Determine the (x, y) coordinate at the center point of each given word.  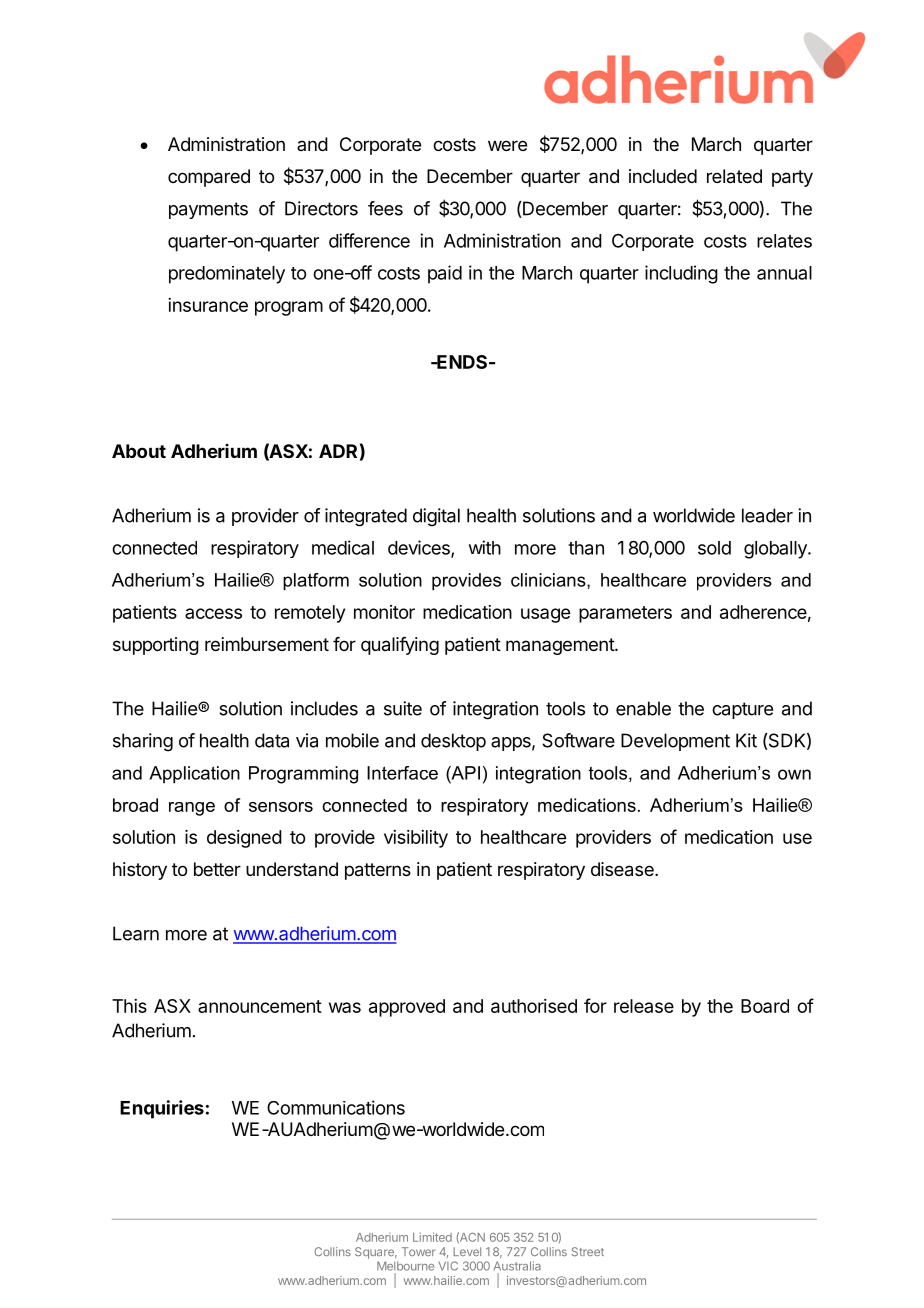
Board (765, 1006)
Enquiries (162, 1109)
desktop (453, 742)
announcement (260, 1006)
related (734, 176)
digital (436, 517)
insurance (208, 305)
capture (742, 710)
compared (209, 178)
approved (407, 1008)
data (272, 740)
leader (767, 515)
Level (467, 1251)
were (507, 145)
